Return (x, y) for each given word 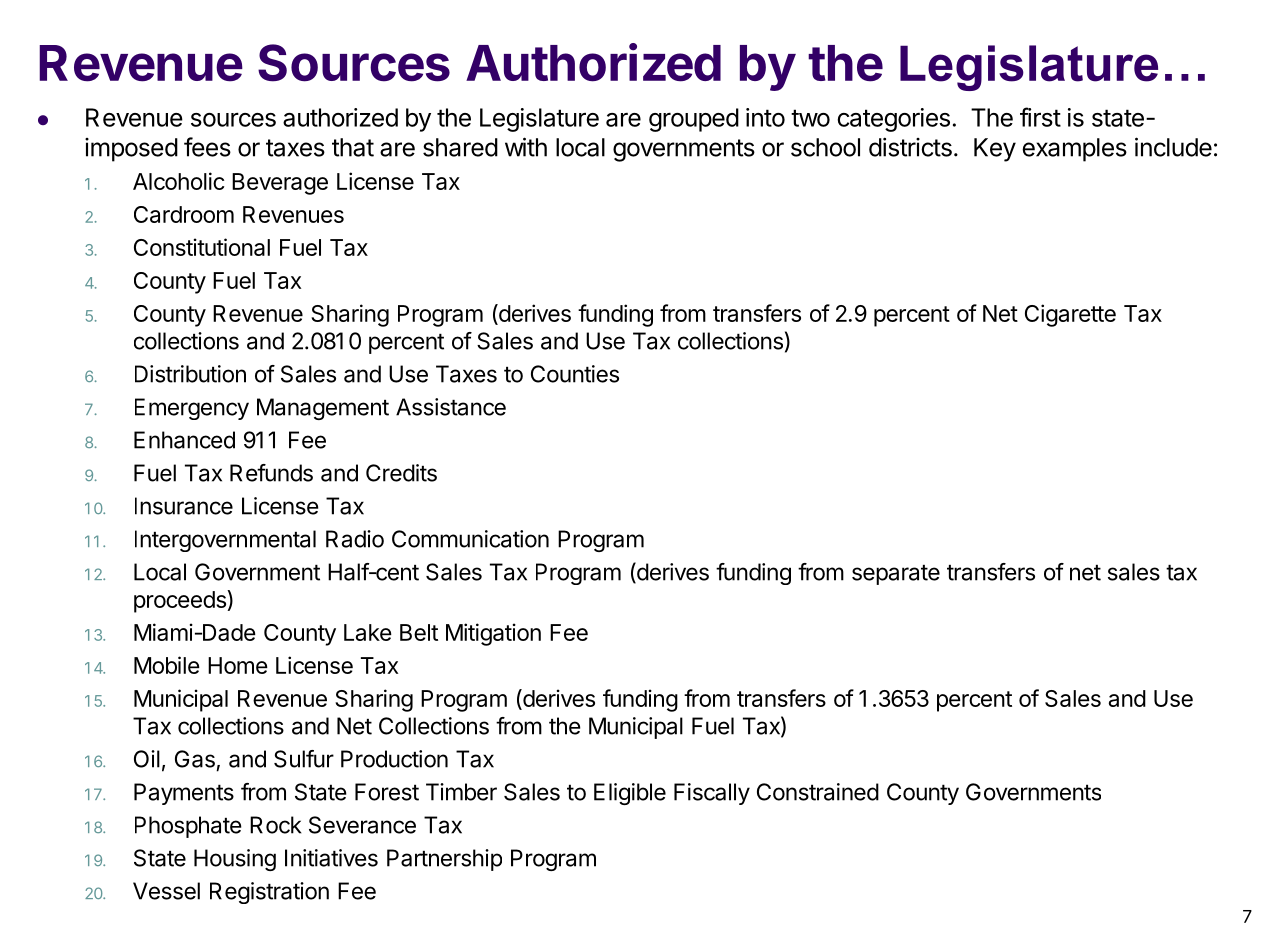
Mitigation (493, 634)
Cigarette (1070, 315)
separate (896, 575)
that (353, 147)
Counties (575, 374)
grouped (694, 120)
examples (1074, 150)
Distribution (190, 374)
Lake (368, 632)
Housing (235, 860)
